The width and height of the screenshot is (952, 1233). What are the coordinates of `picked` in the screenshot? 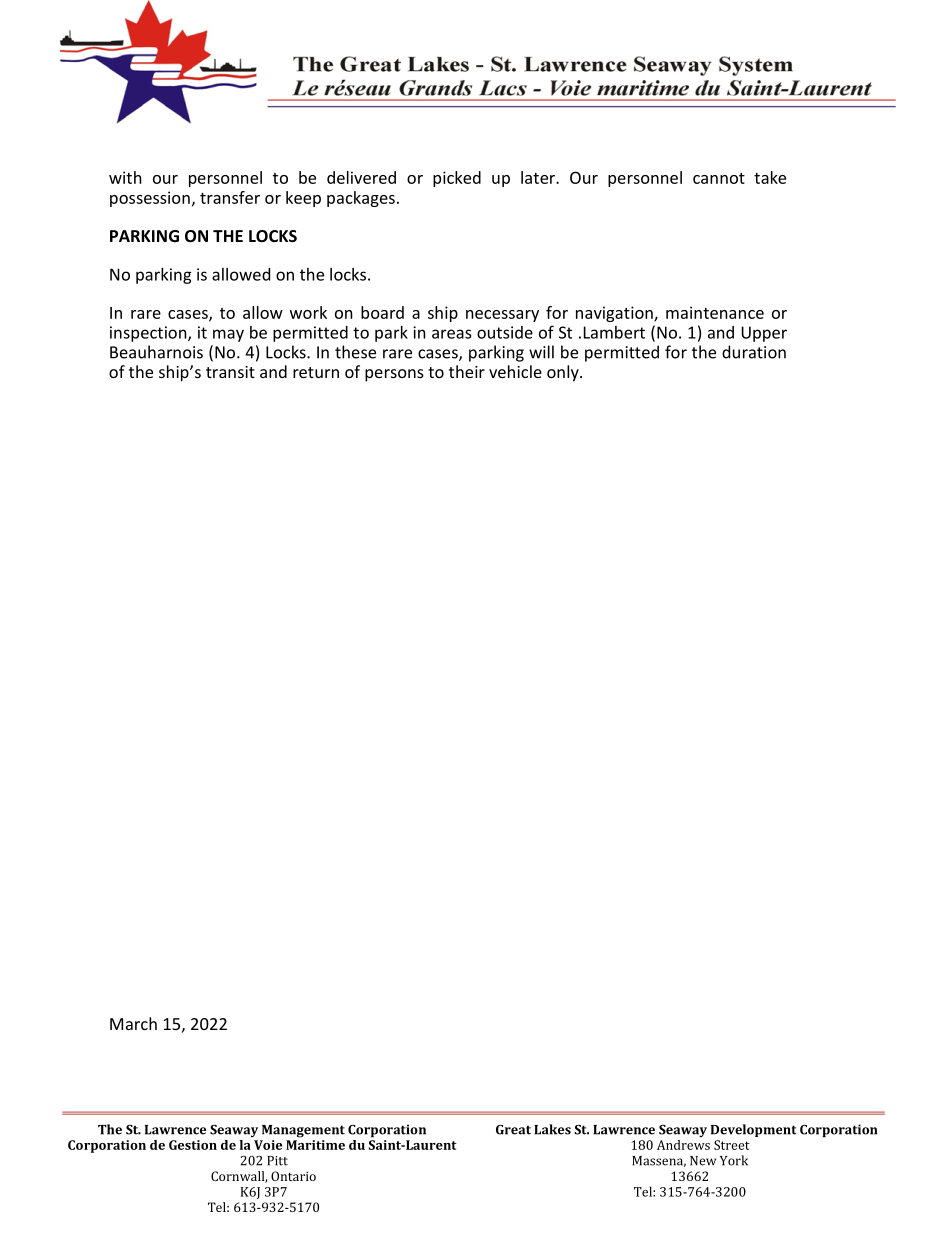 It's located at (457, 179).
